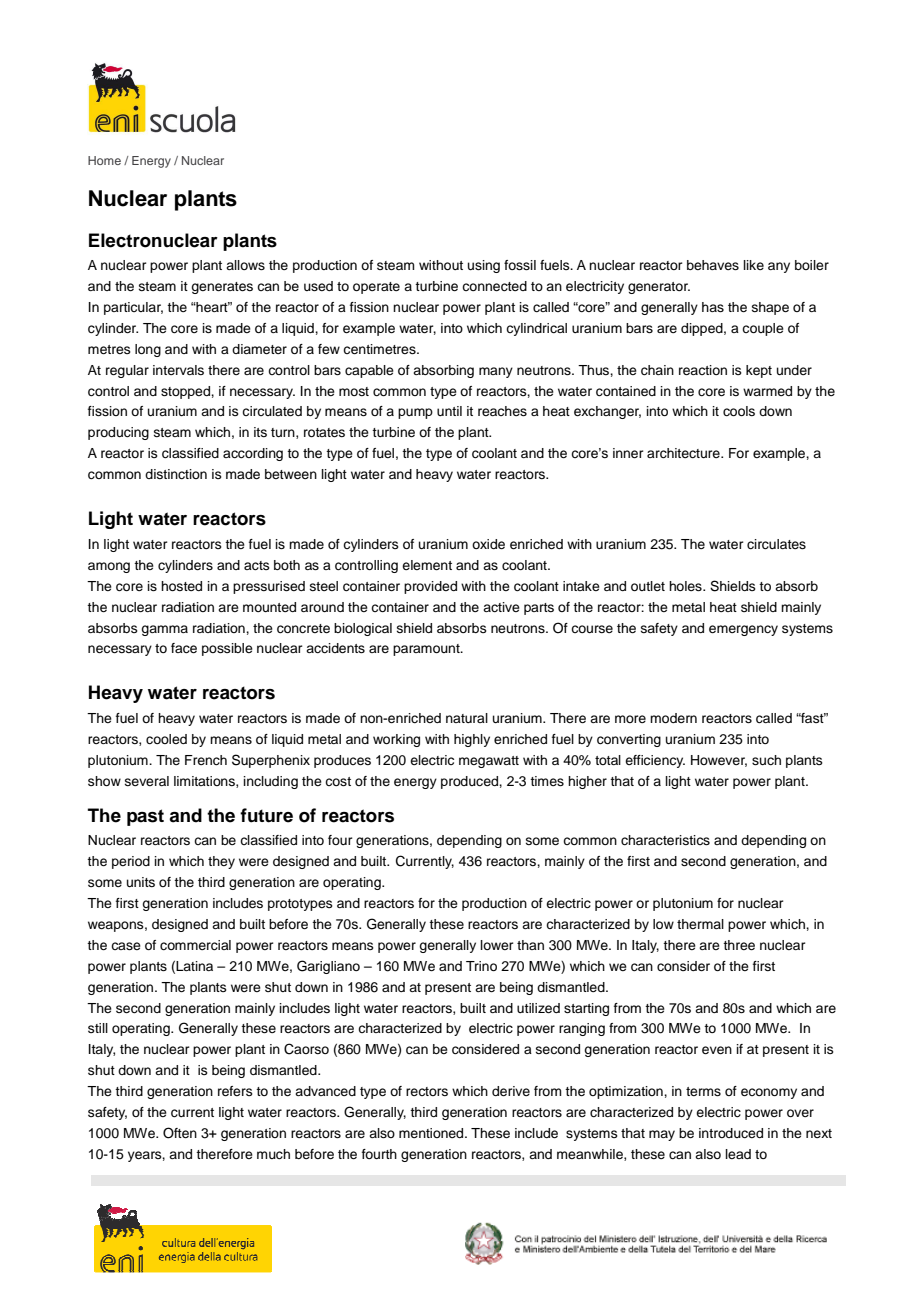 The width and height of the screenshot is (924, 1308). Describe the element at coordinates (743, 630) in the screenshot. I see `emergency` at that location.
